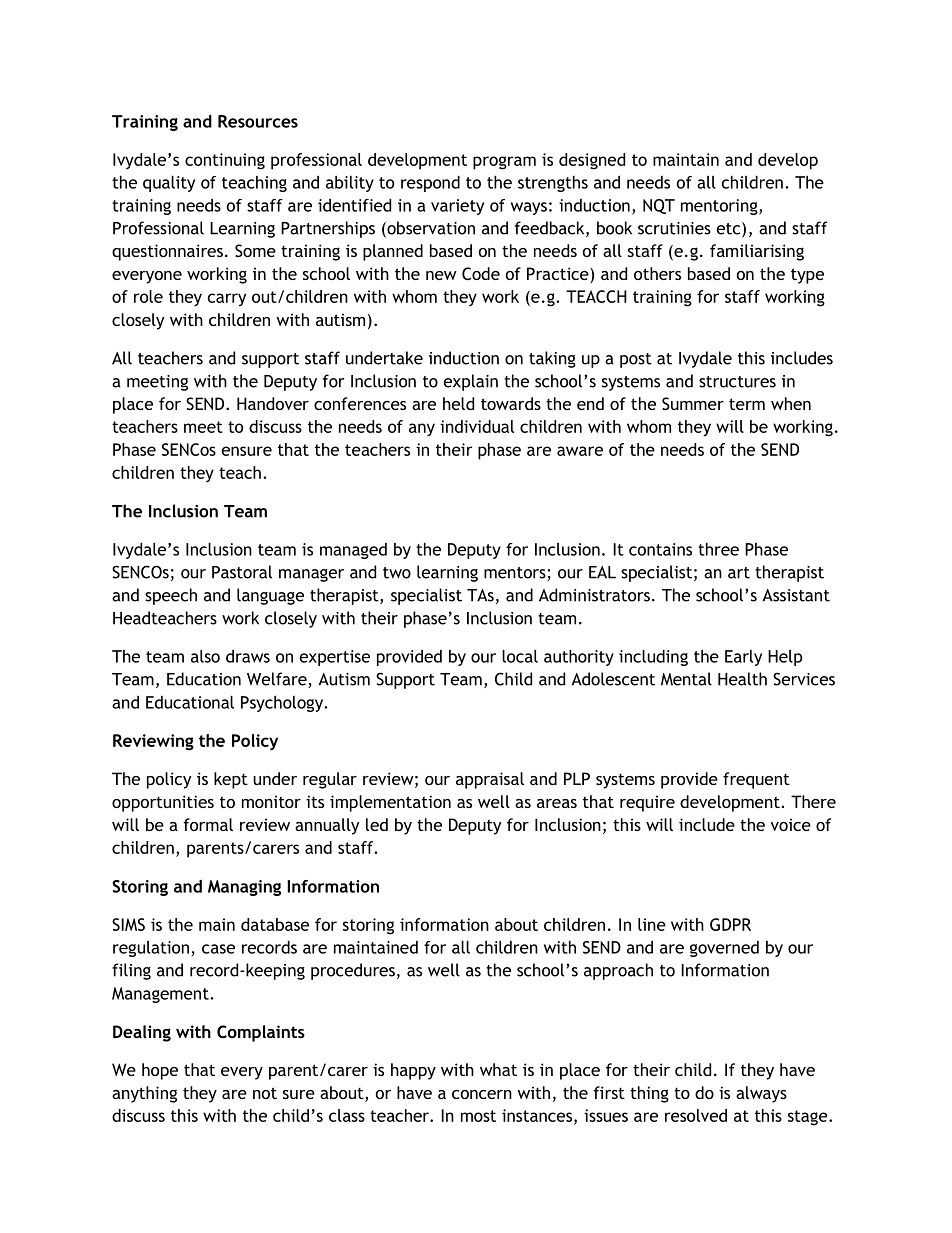 This screenshot has height=1233, width=952. I want to click on not, so click(265, 1093).
